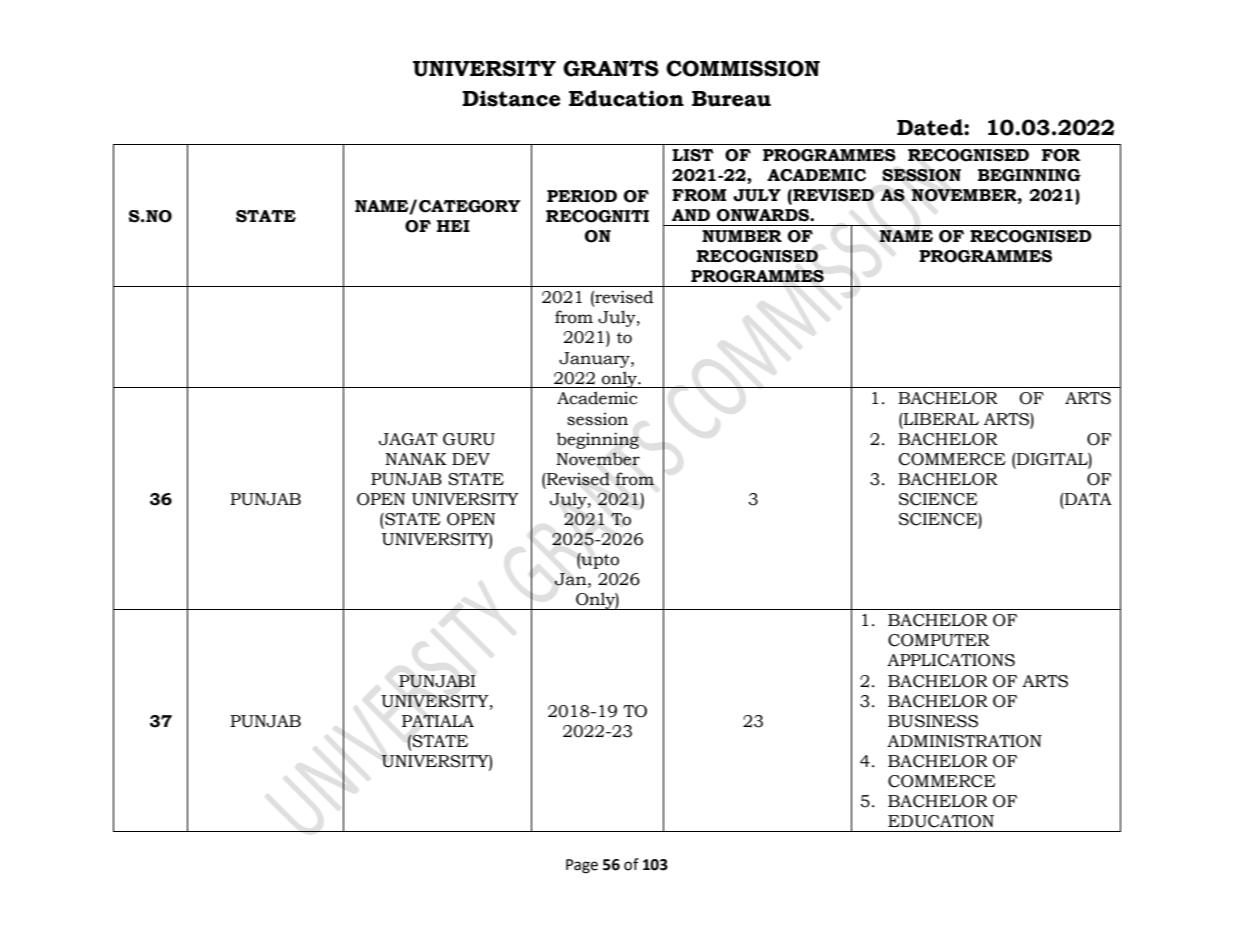  Describe the element at coordinates (731, 99) in the screenshot. I see `Bureau` at that location.
